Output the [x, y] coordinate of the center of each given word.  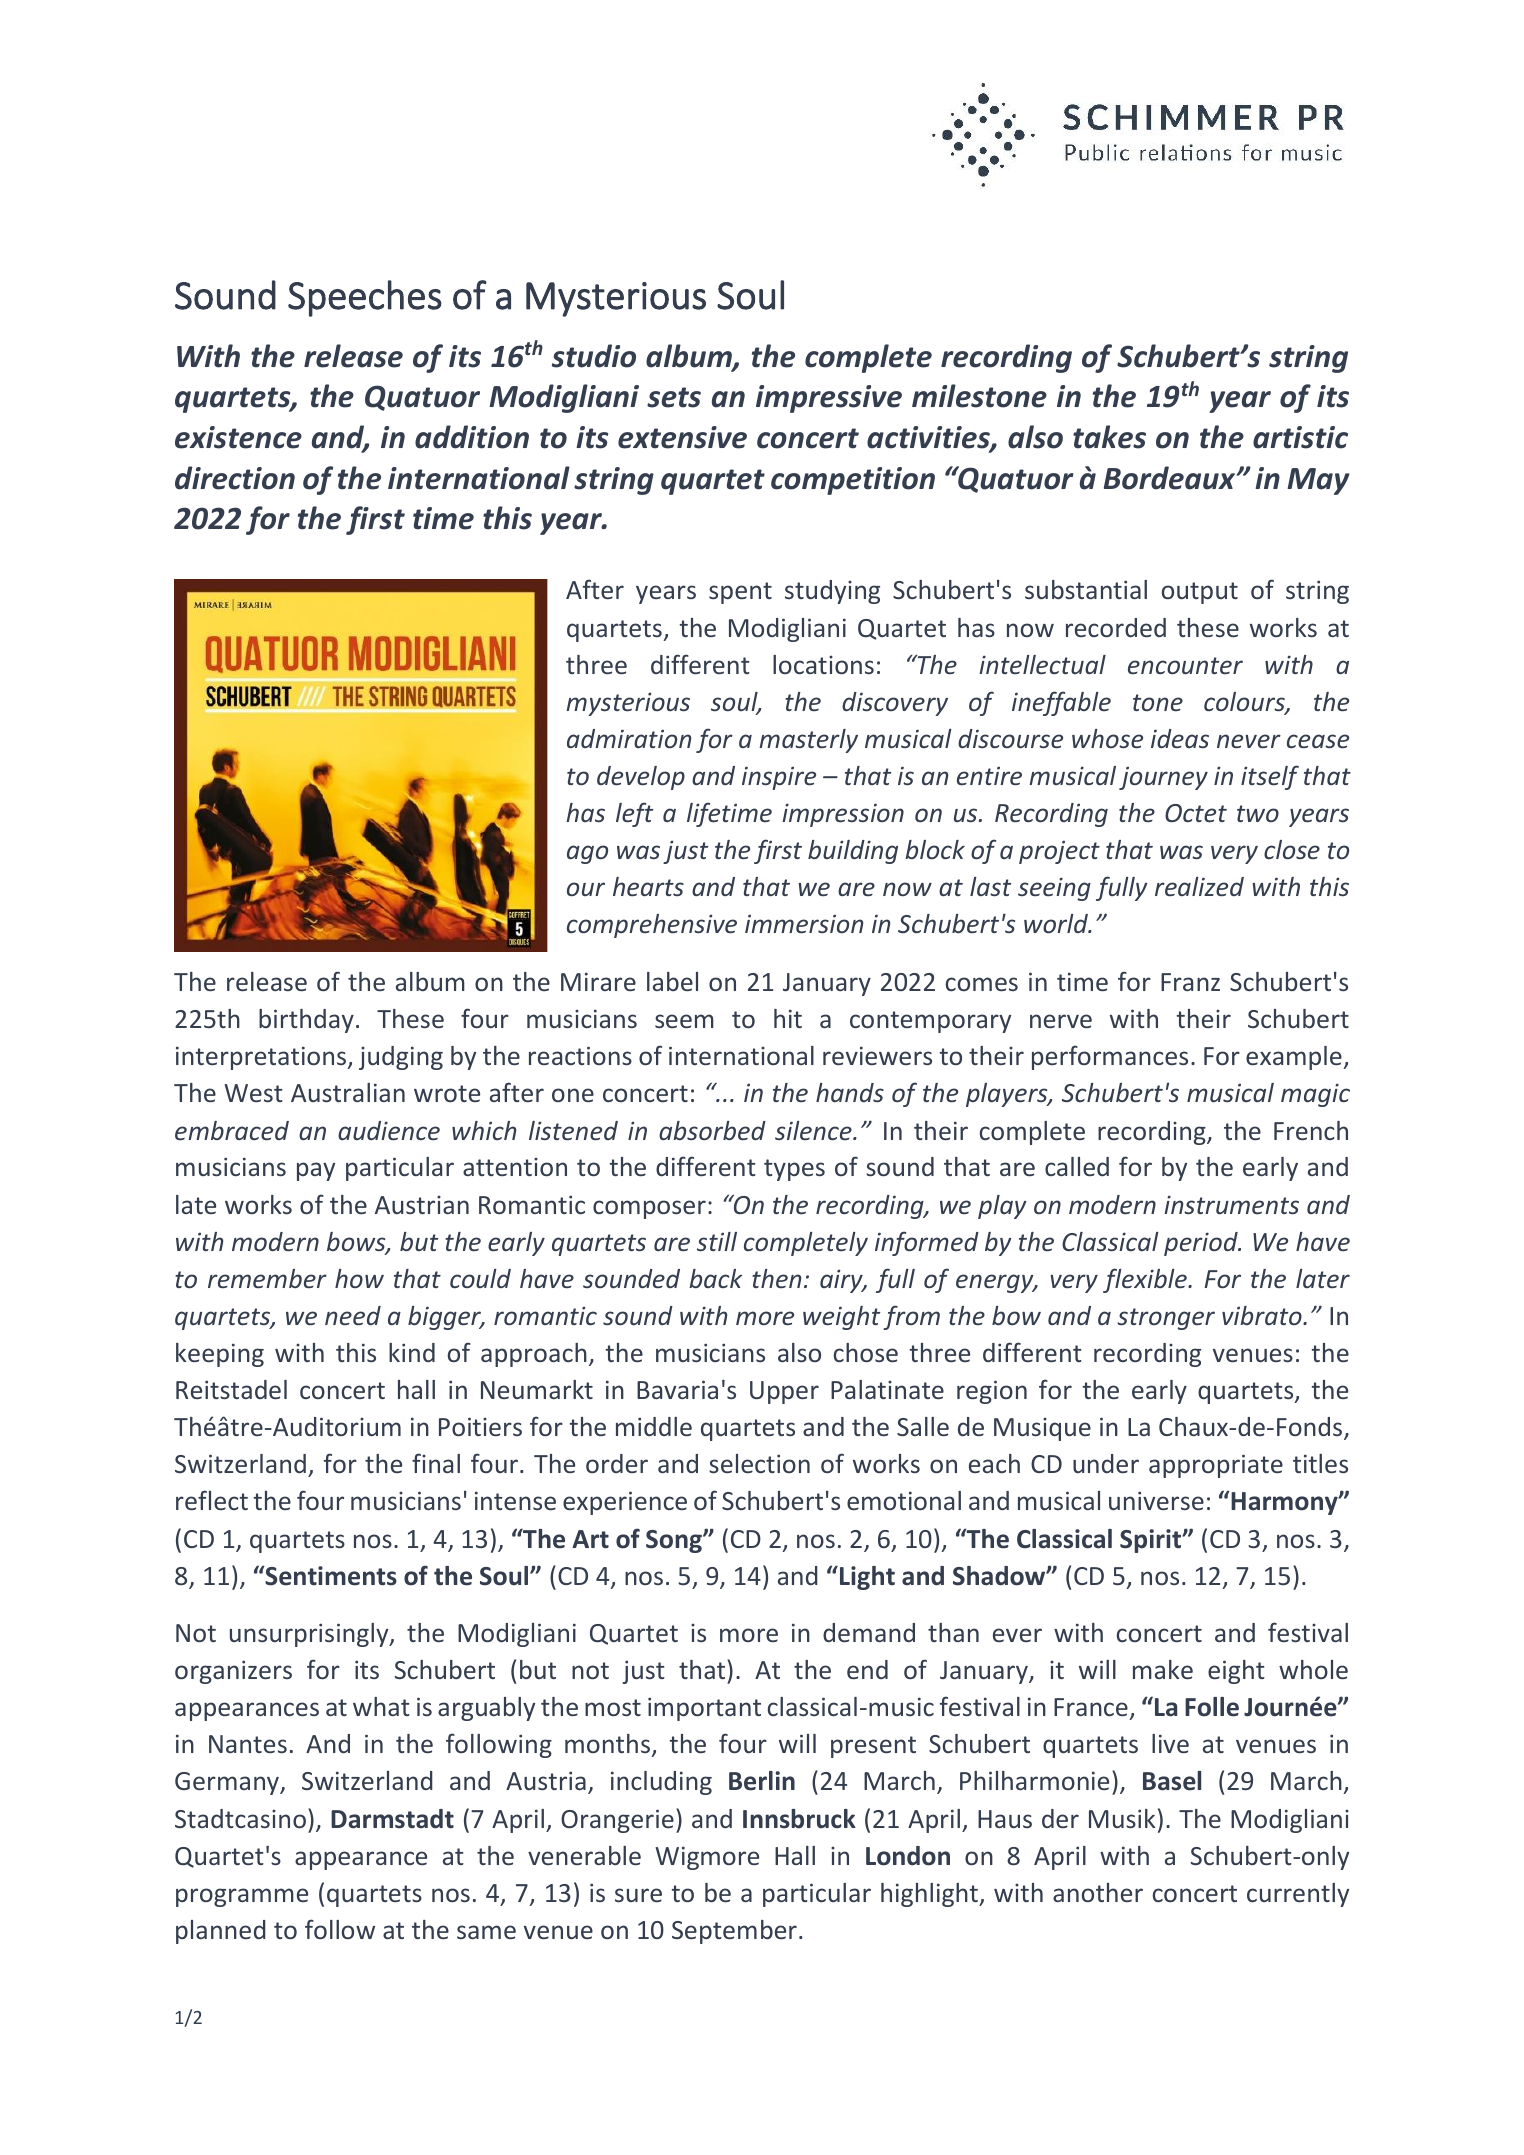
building [853, 852]
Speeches [365, 298]
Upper [784, 1392]
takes [1109, 437]
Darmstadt [392, 1819]
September [734, 1932]
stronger [1166, 1319]
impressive [829, 399]
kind [412, 1352]
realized [1199, 886]
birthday [306, 1021]
